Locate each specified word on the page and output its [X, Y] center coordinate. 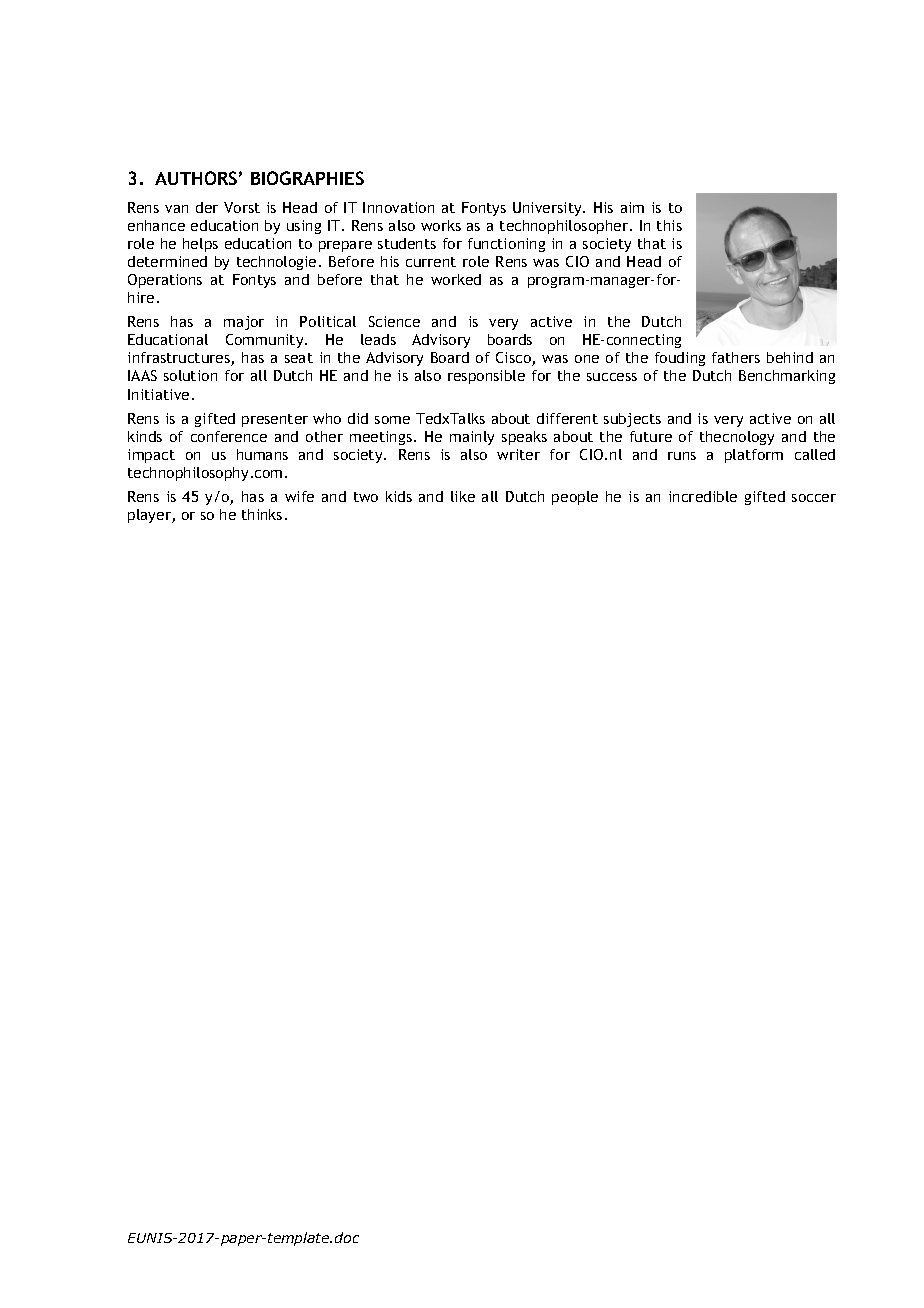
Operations [165, 281]
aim [632, 207]
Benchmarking [787, 377]
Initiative [158, 394]
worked [456, 279]
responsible [486, 377]
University [548, 209]
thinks [262, 514]
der [207, 207]
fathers [736, 357]
